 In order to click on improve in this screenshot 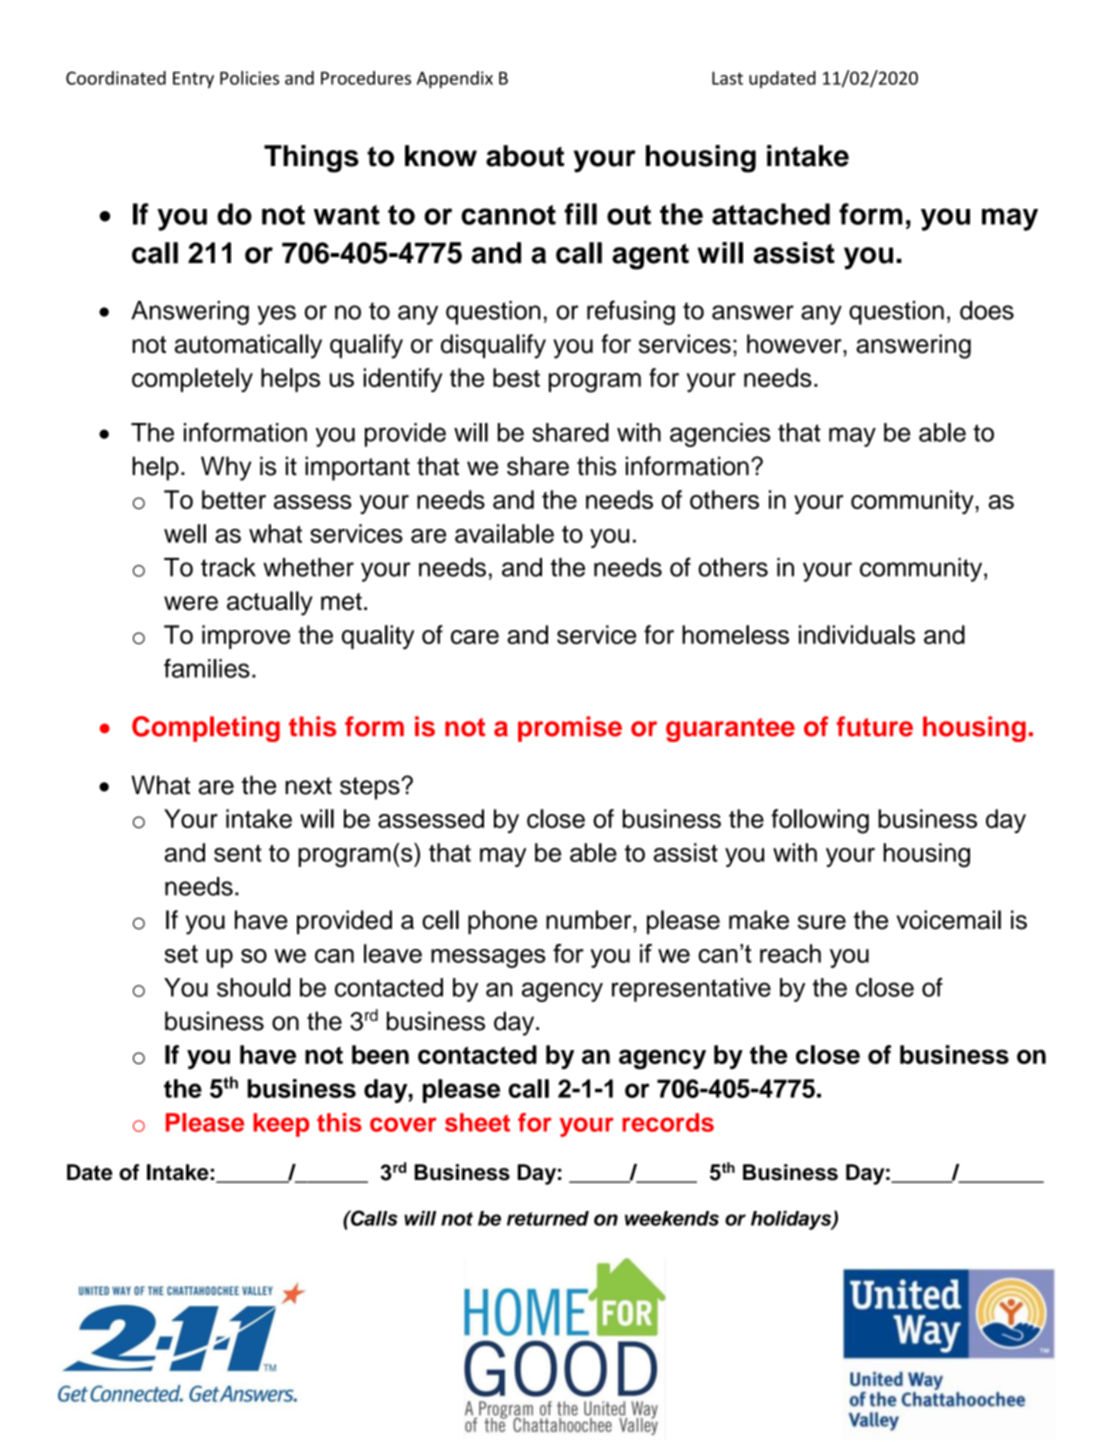, I will do `click(246, 637)`.
